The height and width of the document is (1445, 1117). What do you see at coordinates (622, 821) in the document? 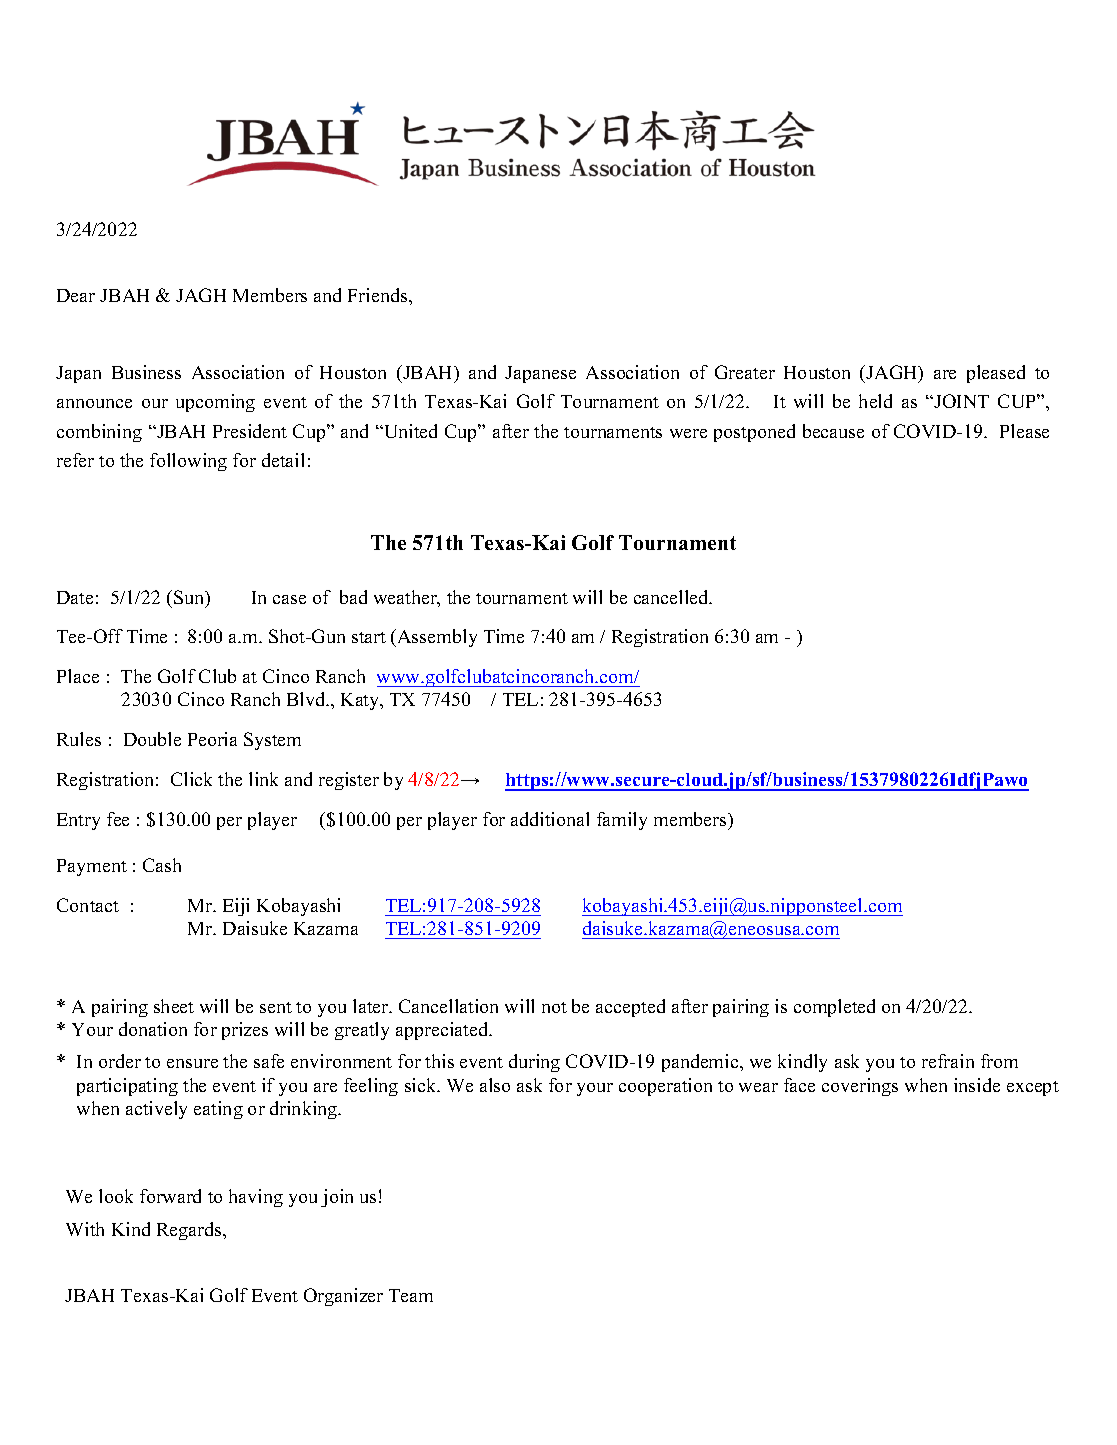
I see `family` at bounding box center [622, 821].
